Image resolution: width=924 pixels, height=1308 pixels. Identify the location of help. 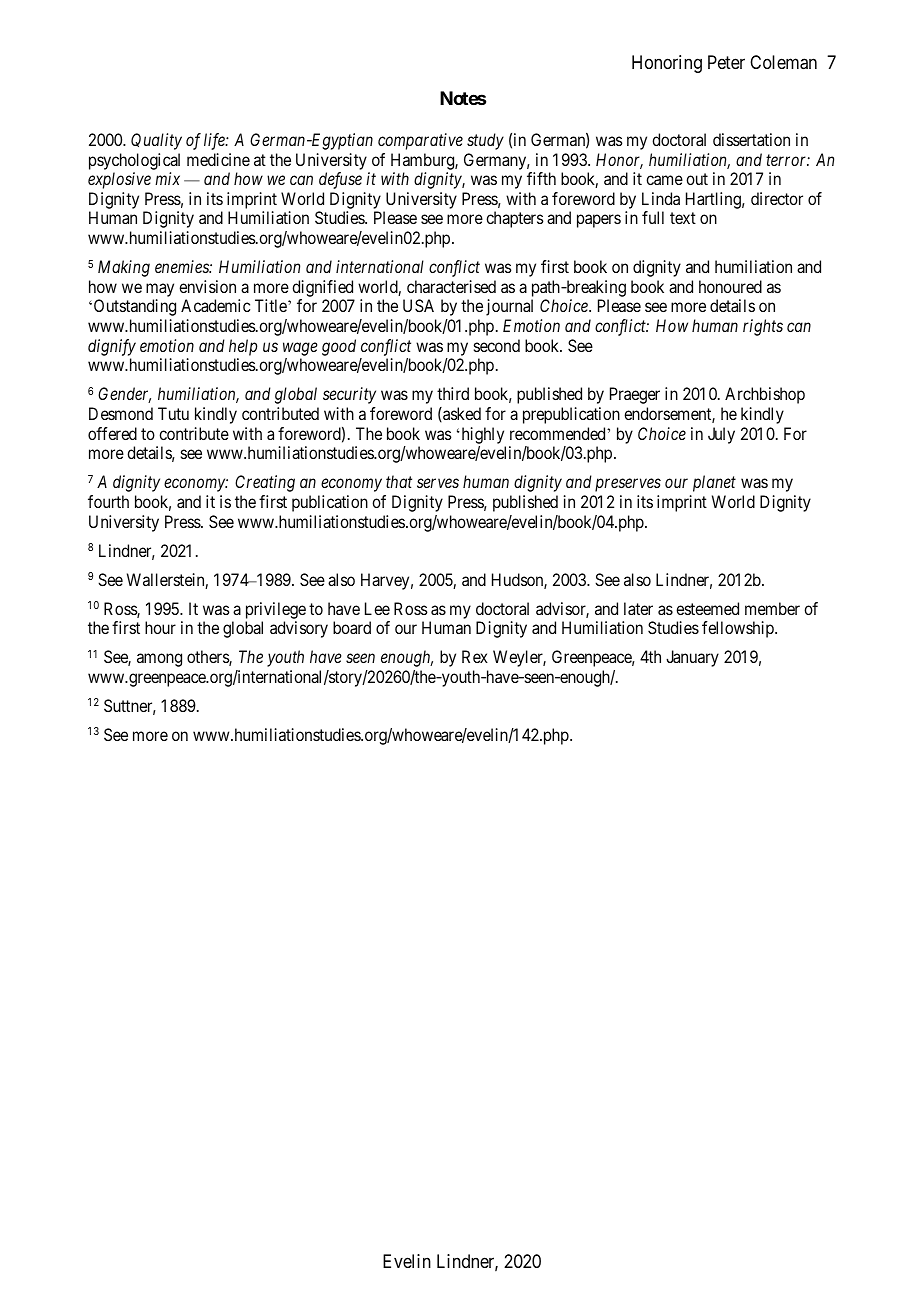
(243, 347).
